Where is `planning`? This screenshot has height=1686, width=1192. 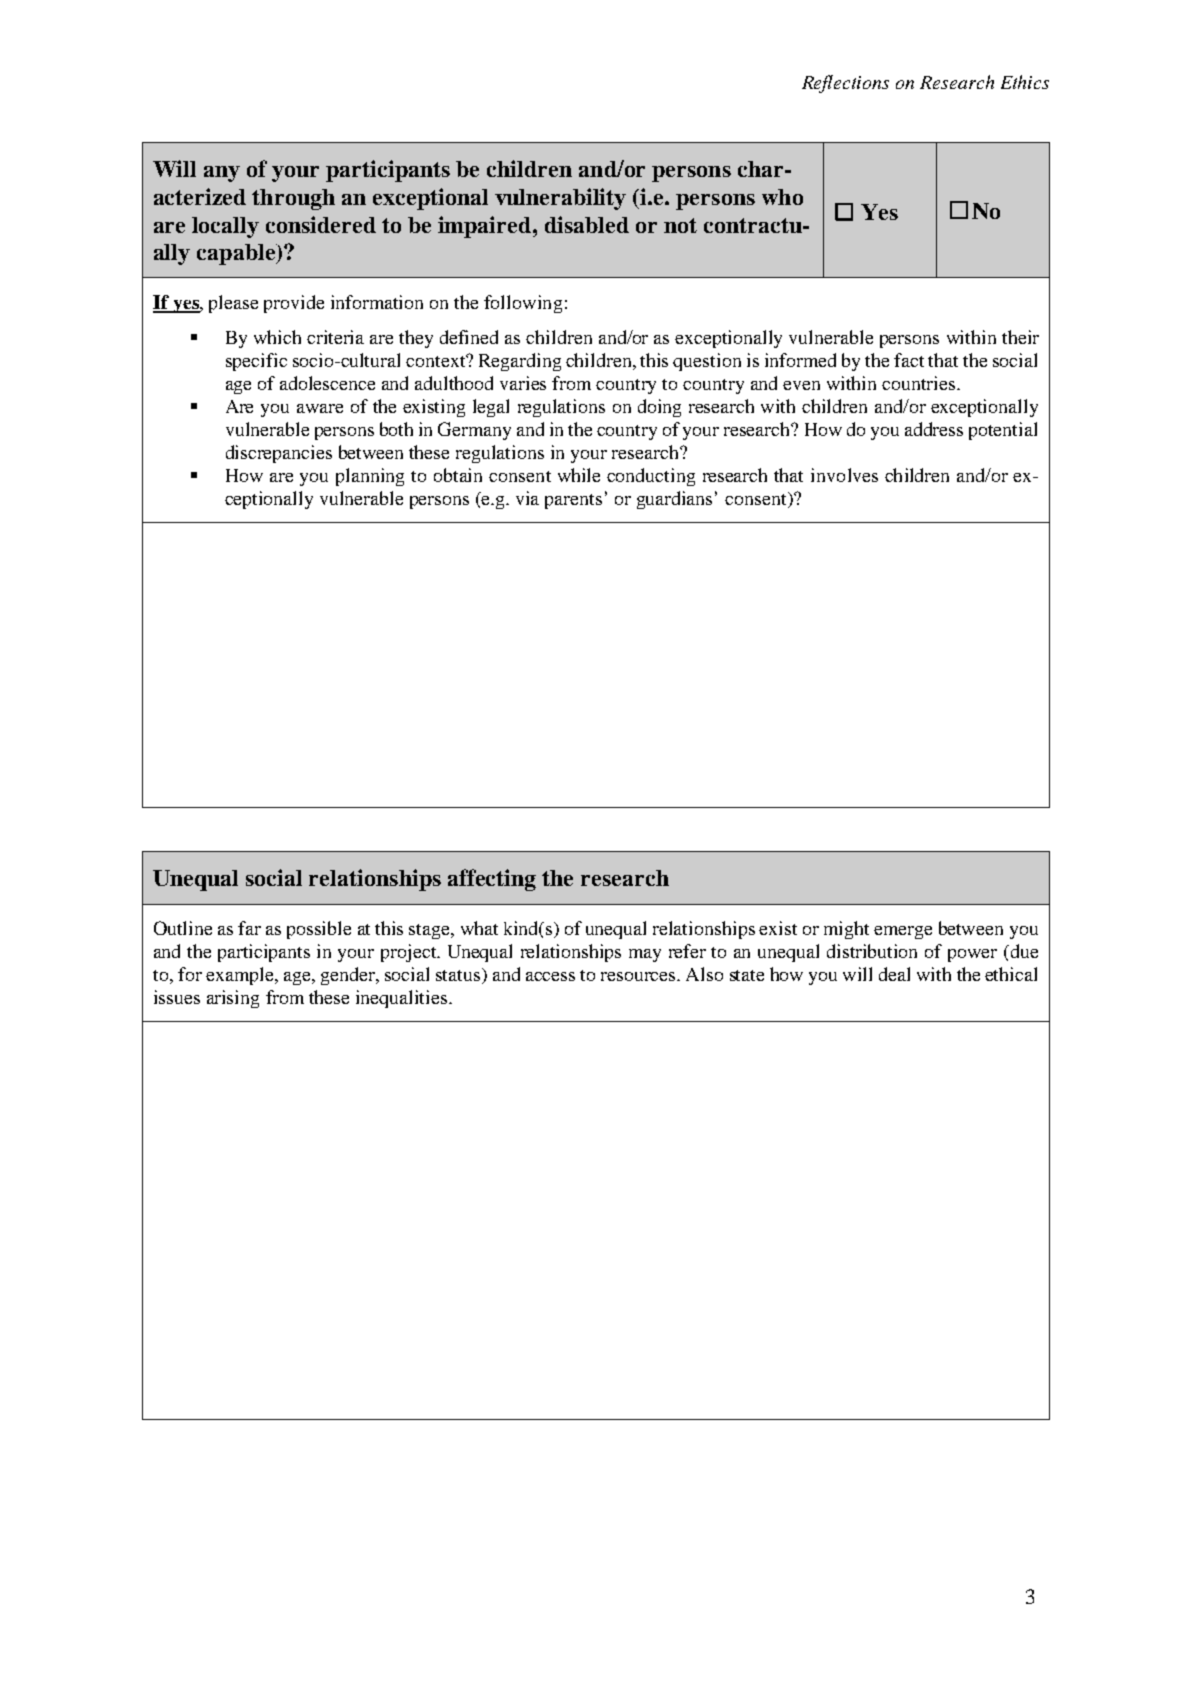
planning is located at coordinates (370, 477).
